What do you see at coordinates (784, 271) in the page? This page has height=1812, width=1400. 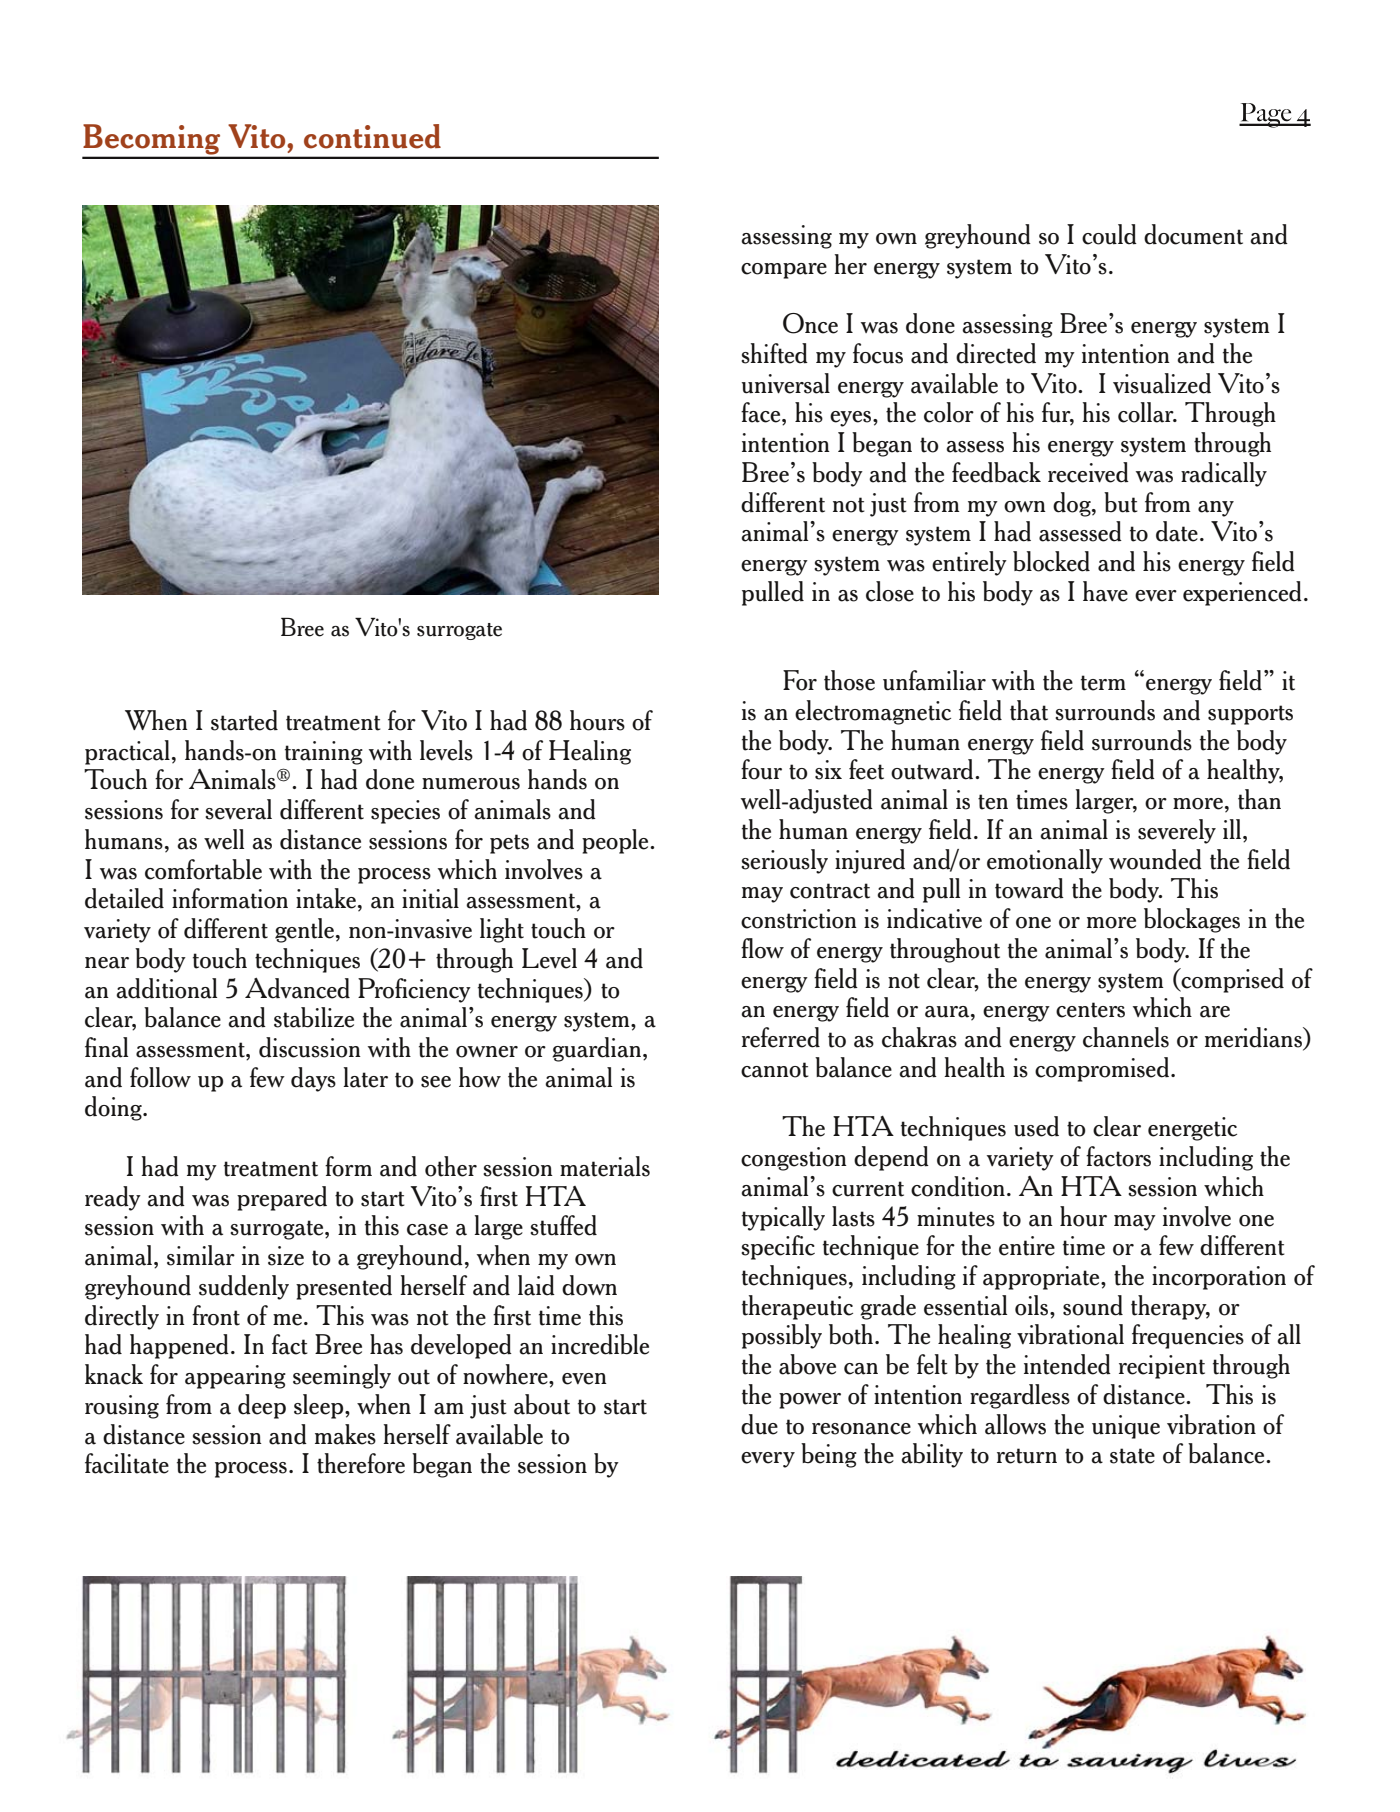 I see `compare` at bounding box center [784, 271].
